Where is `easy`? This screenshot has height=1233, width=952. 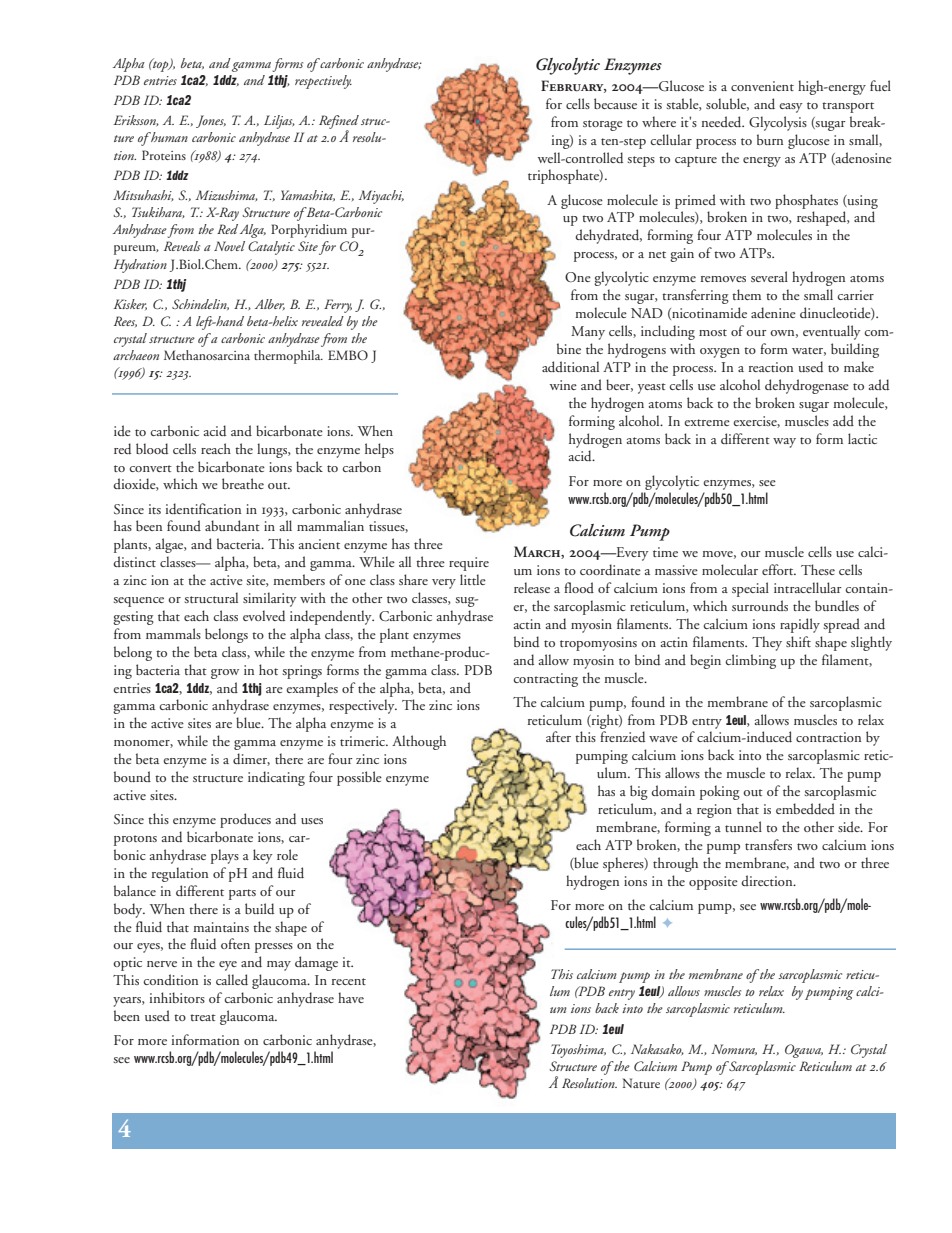
easy is located at coordinates (791, 108).
